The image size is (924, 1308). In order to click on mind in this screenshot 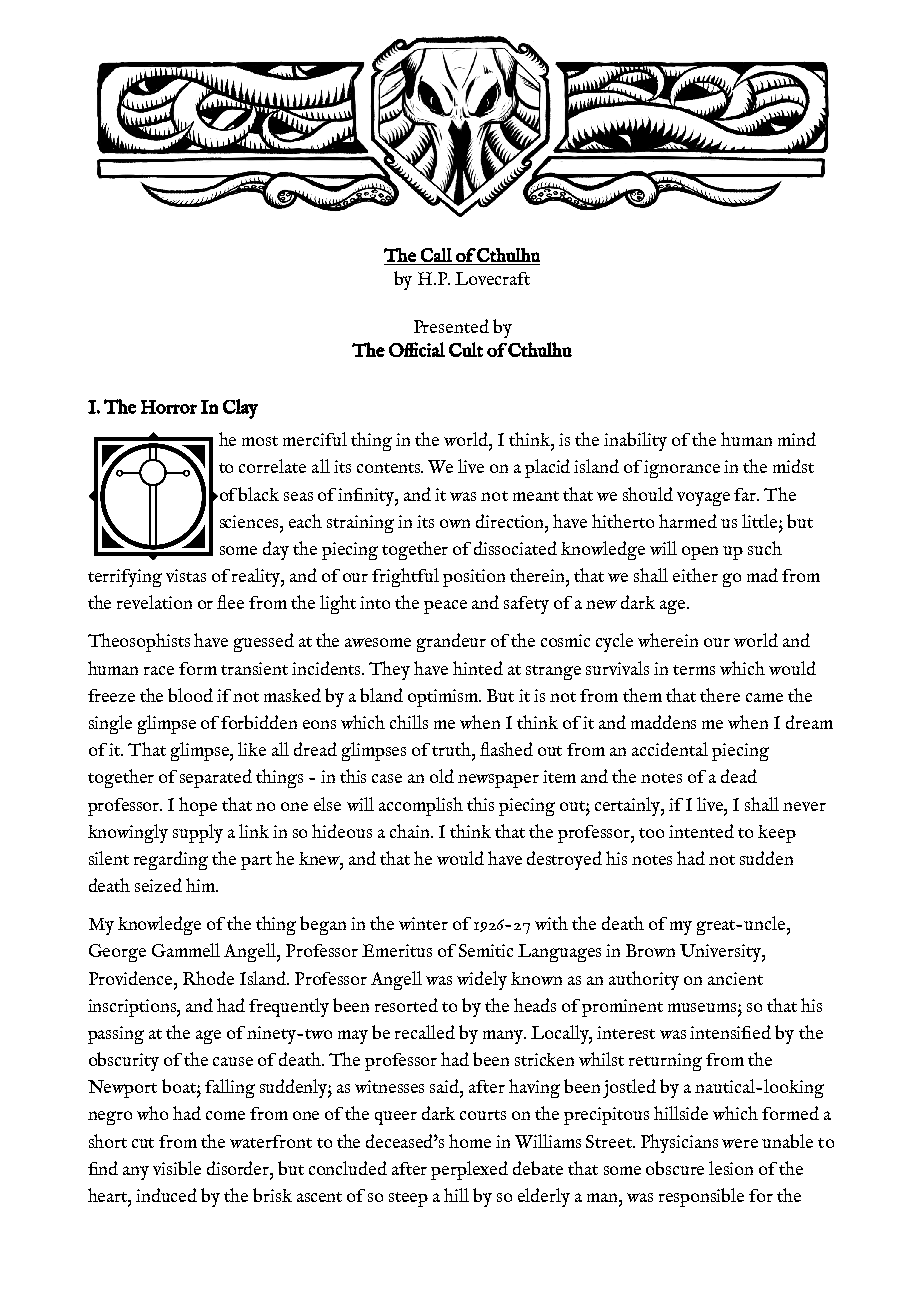, I will do `click(797, 439)`.
